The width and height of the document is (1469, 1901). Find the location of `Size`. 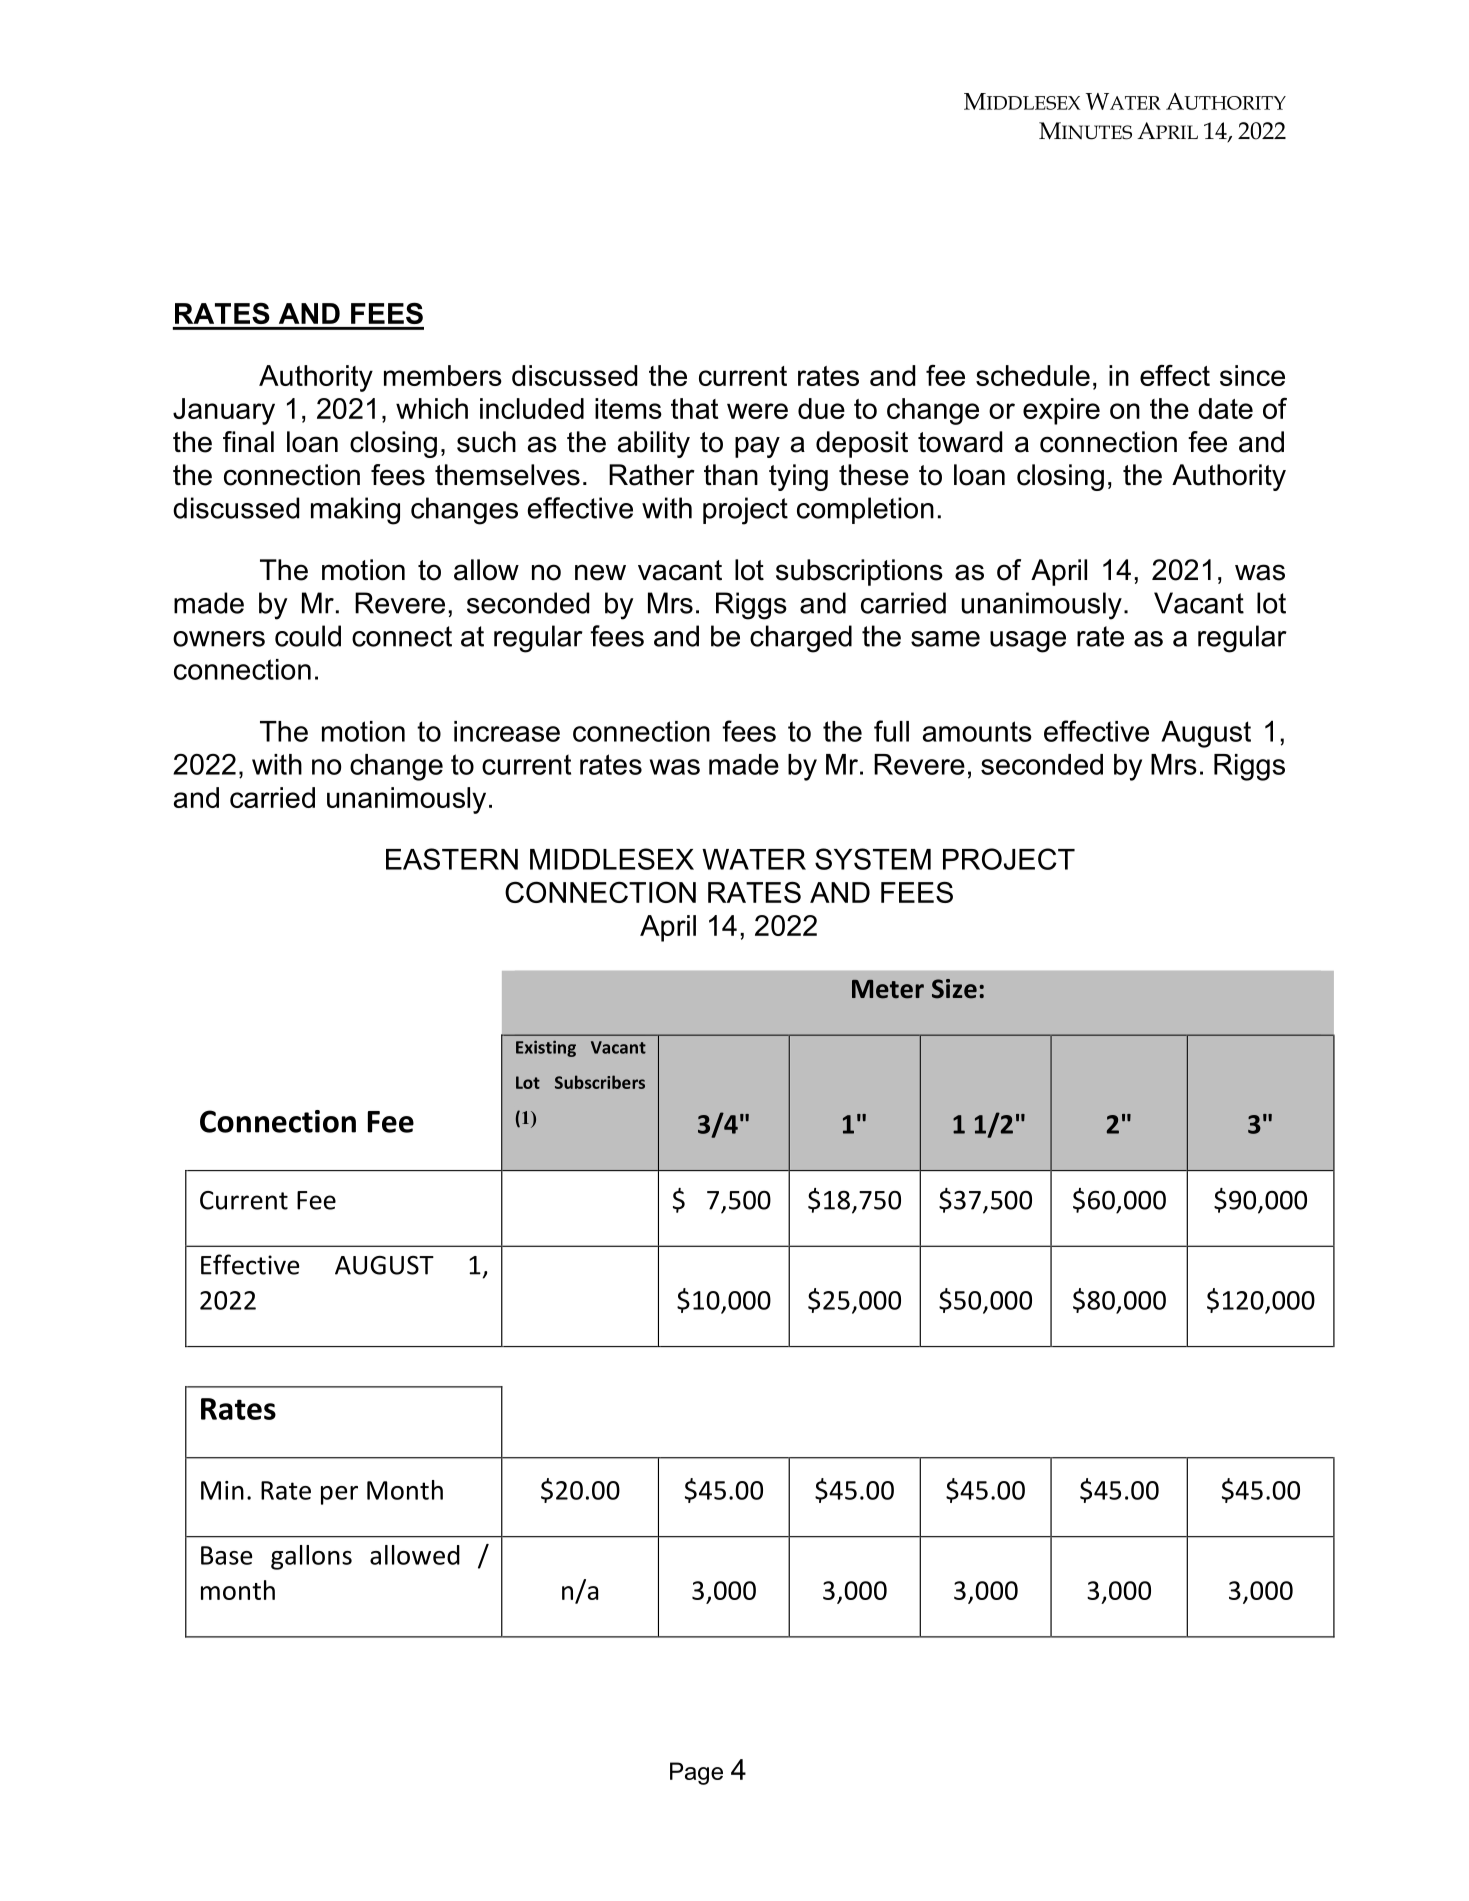

Size is located at coordinates (954, 989).
